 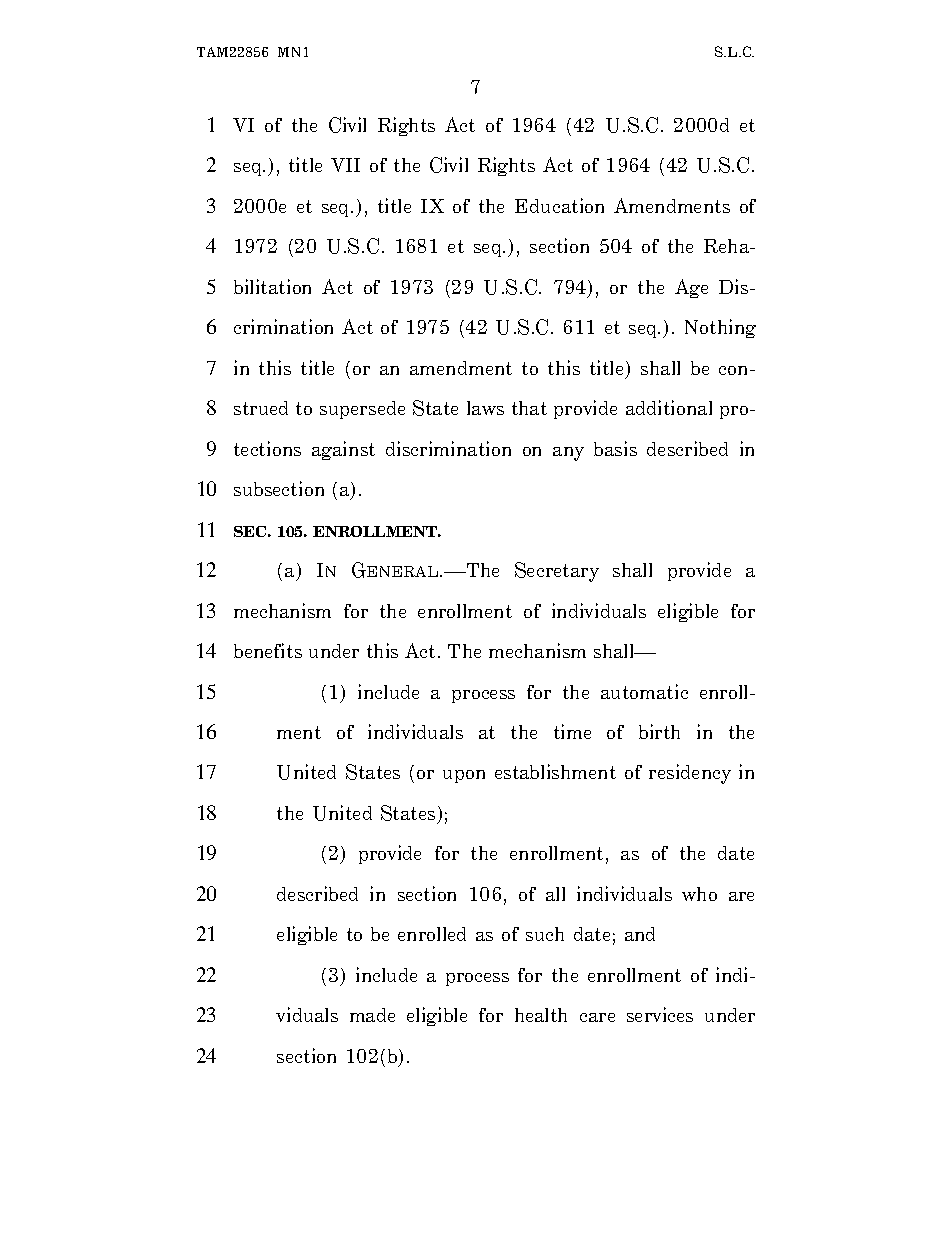 What do you see at coordinates (572, 731) in the document?
I see `time` at bounding box center [572, 731].
